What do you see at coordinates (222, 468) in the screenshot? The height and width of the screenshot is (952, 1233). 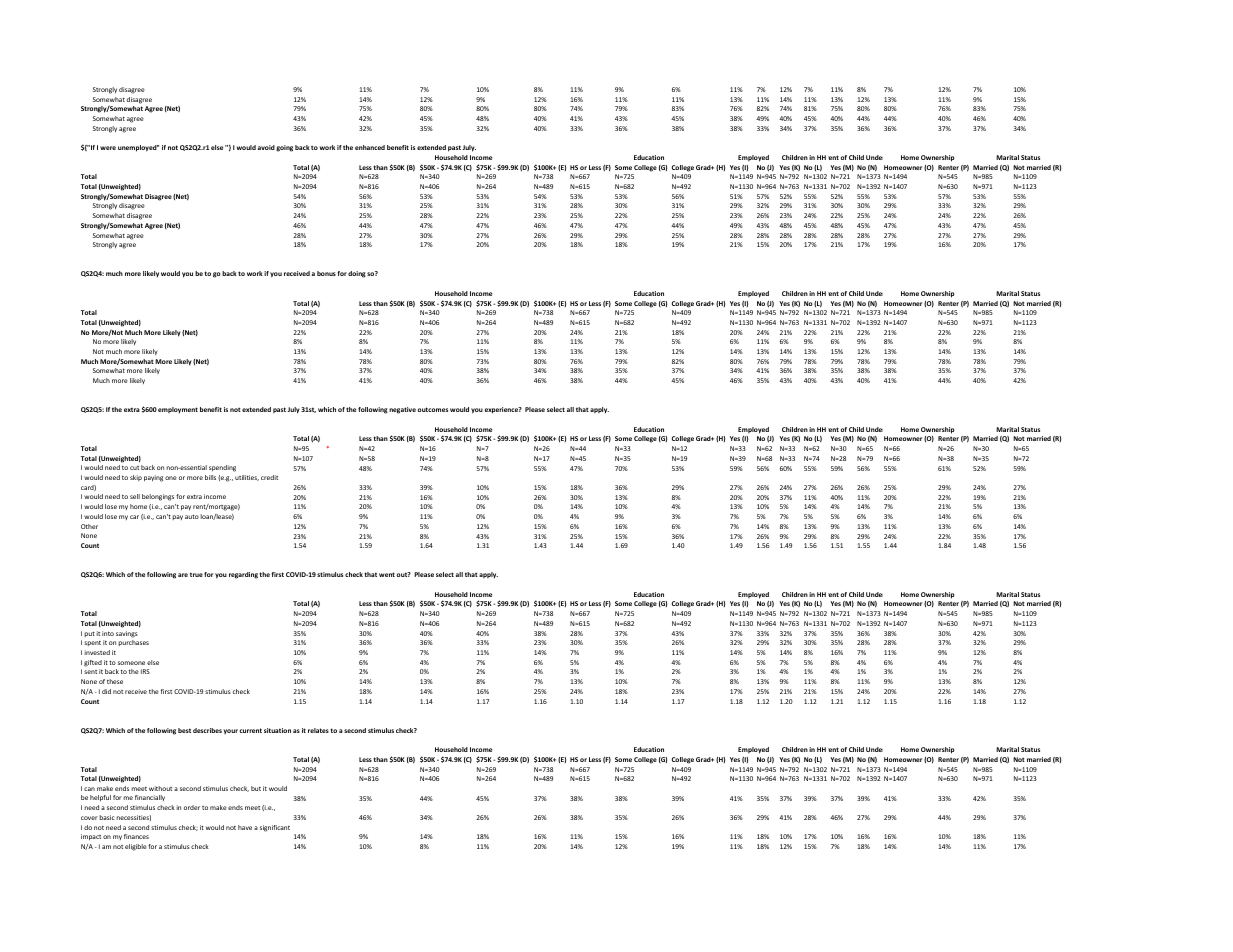 I see `spending` at bounding box center [222, 468].
